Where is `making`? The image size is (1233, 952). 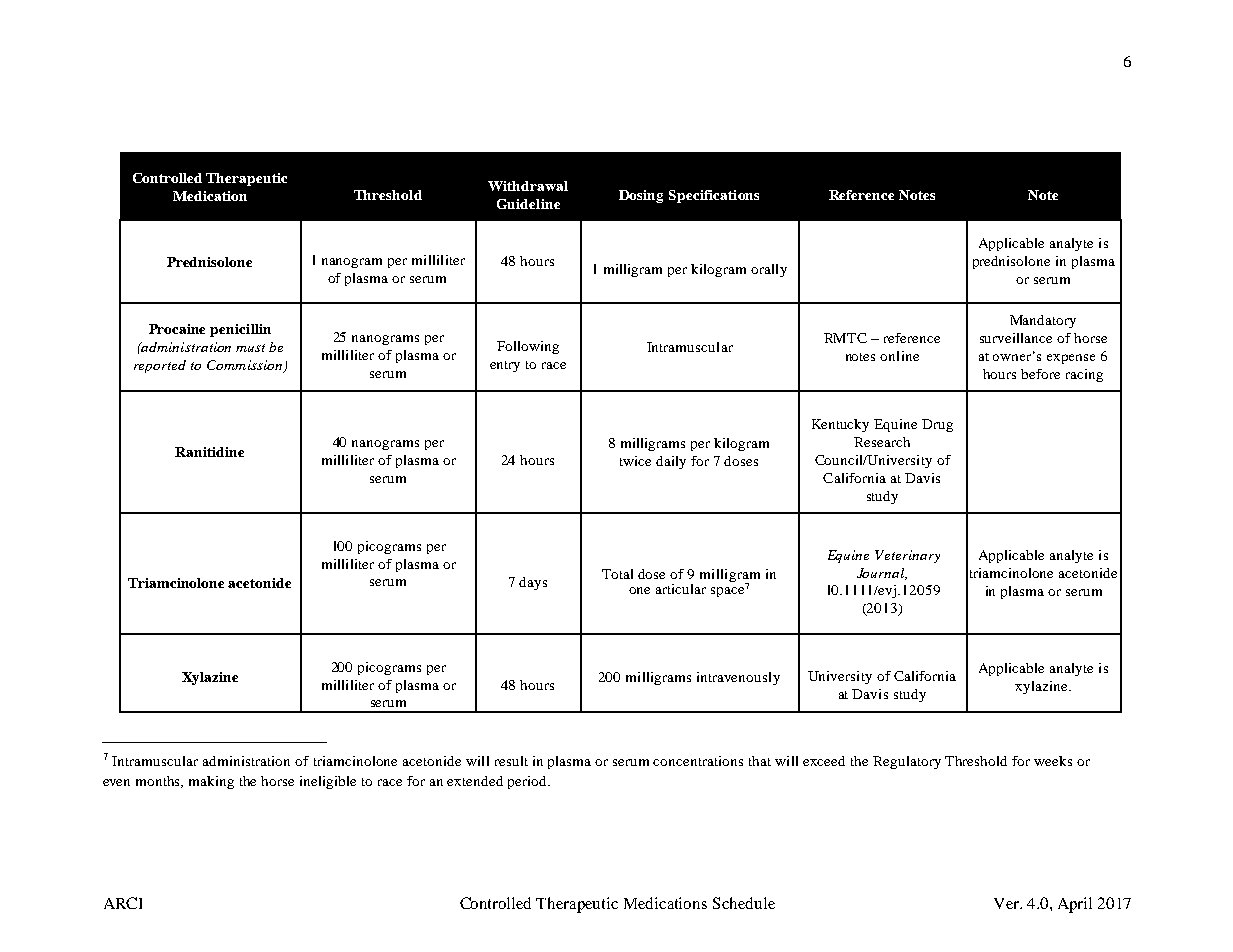 making is located at coordinates (211, 782).
